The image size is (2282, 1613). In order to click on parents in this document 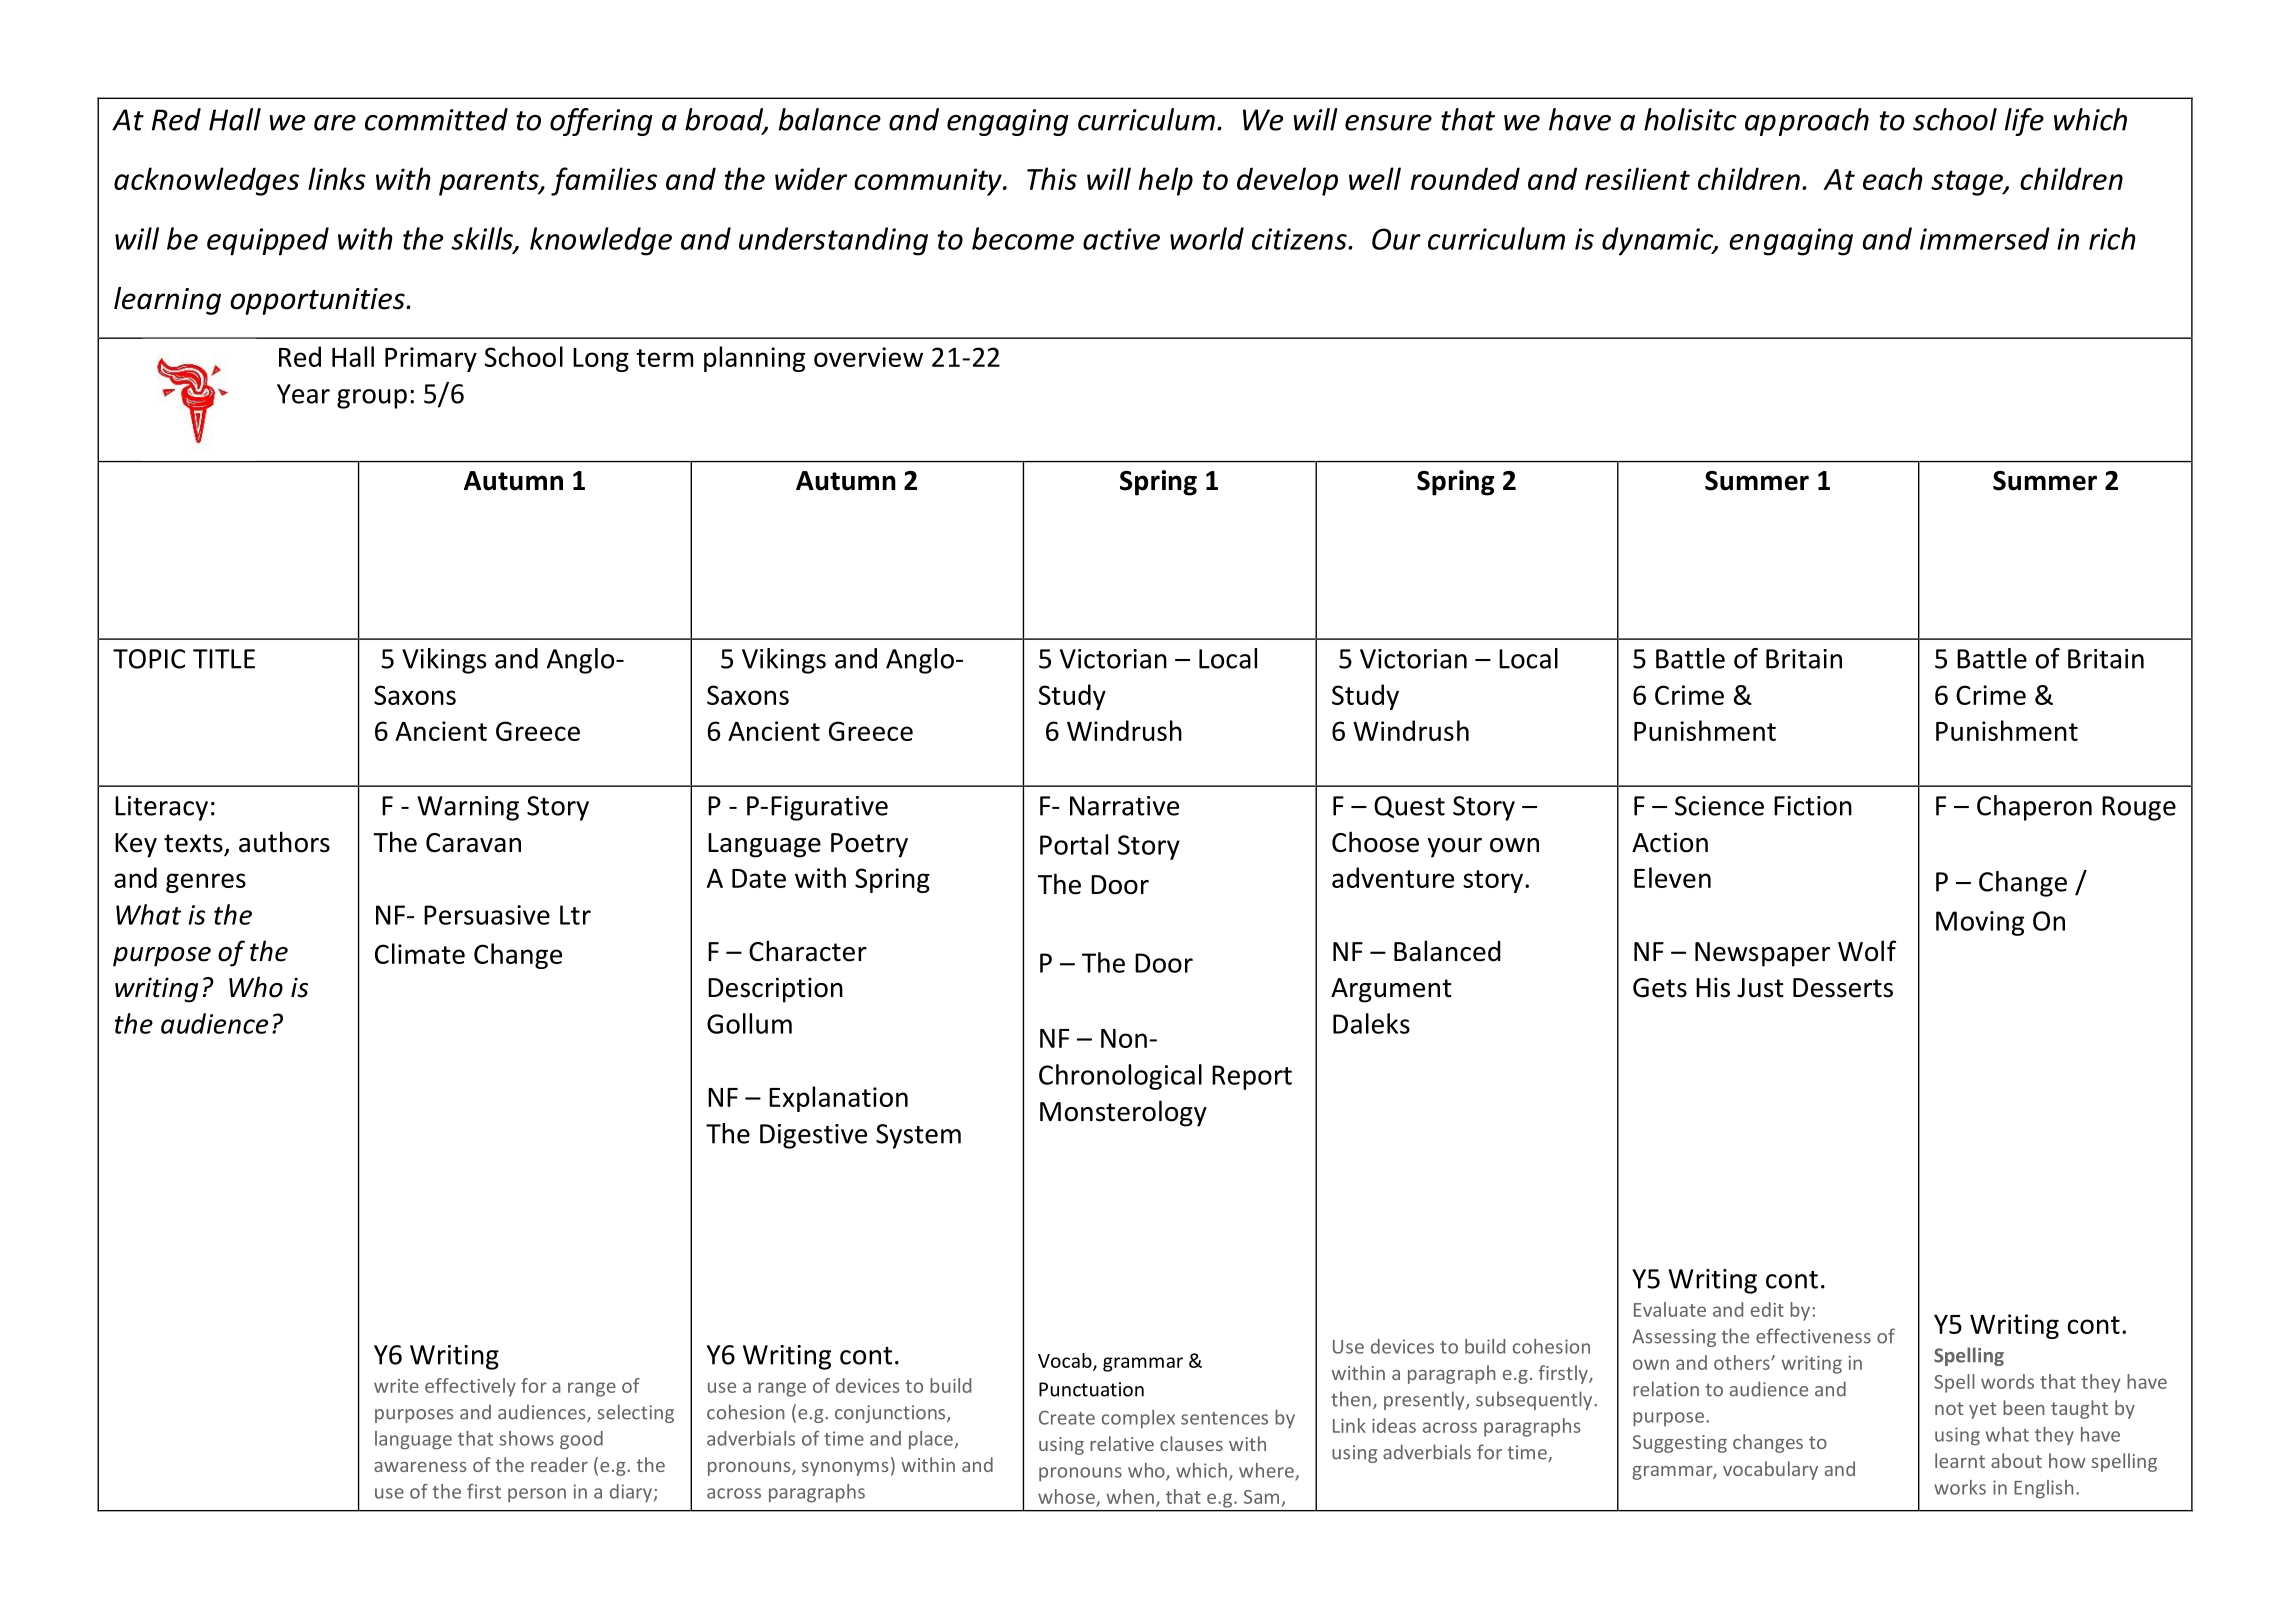, I will do `click(490, 183)`.
